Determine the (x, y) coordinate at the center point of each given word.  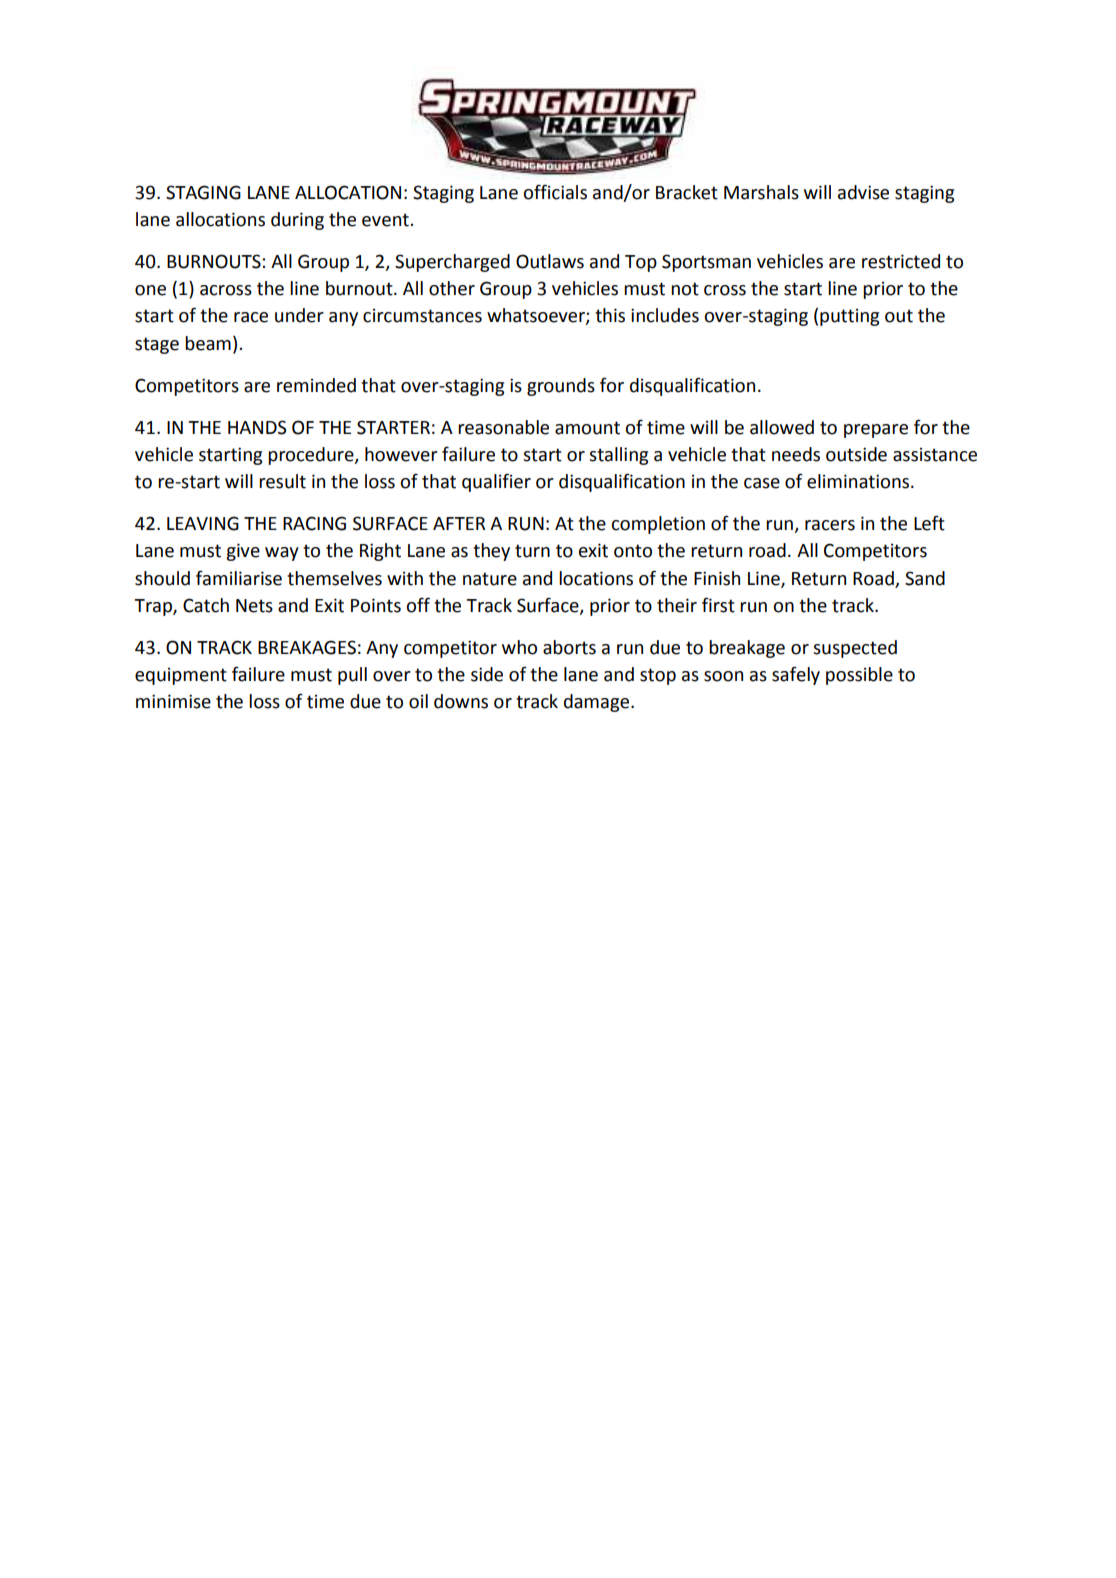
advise (863, 192)
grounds (561, 387)
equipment (181, 676)
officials (555, 192)
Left (929, 523)
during (297, 221)
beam (208, 343)
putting (849, 317)
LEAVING (203, 523)
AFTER (459, 523)
